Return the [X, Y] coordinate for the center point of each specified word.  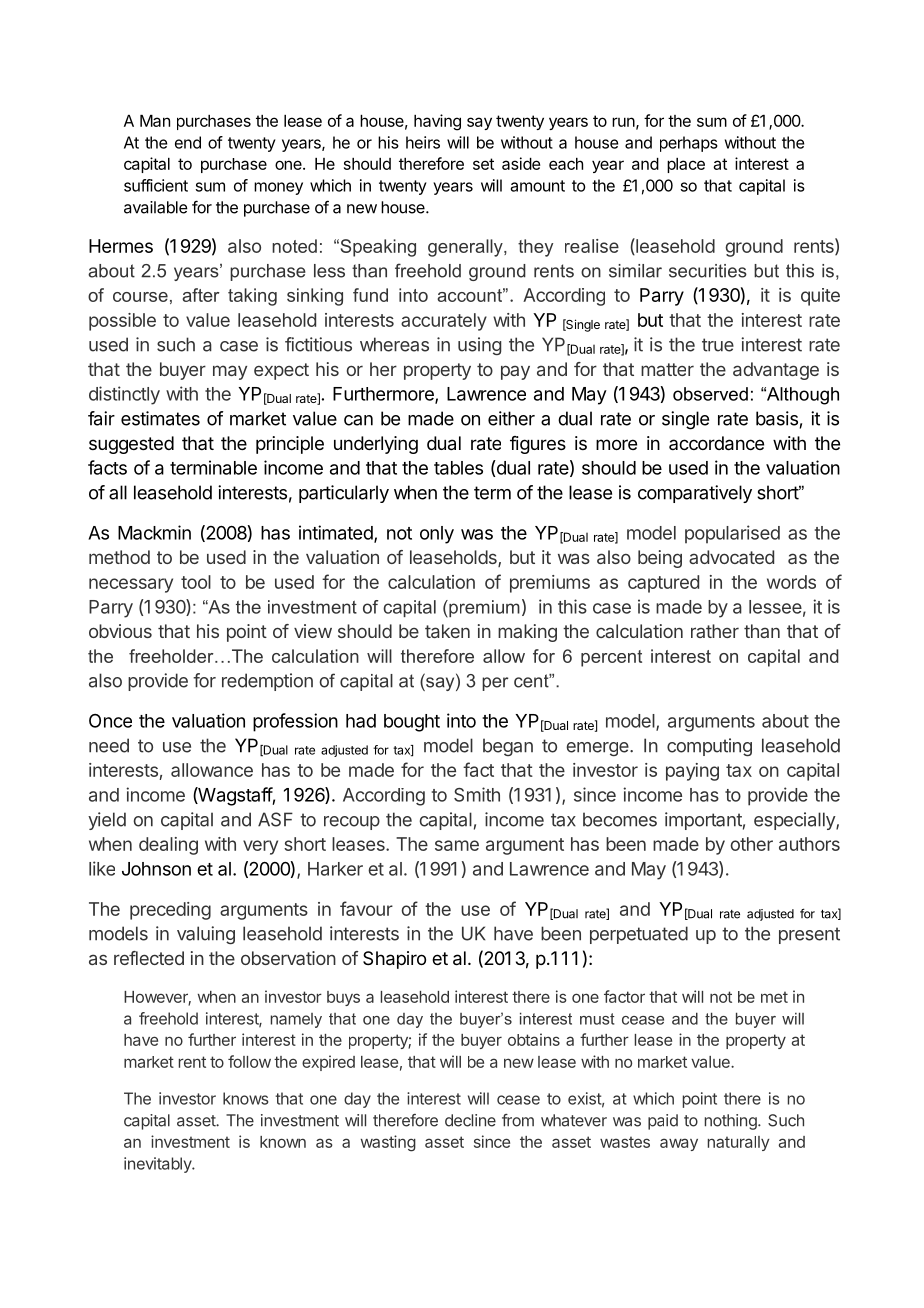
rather [715, 631]
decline [470, 1120]
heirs [423, 142]
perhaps [689, 144]
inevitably [159, 1165]
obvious [120, 631]
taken [447, 631]
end [188, 142]
